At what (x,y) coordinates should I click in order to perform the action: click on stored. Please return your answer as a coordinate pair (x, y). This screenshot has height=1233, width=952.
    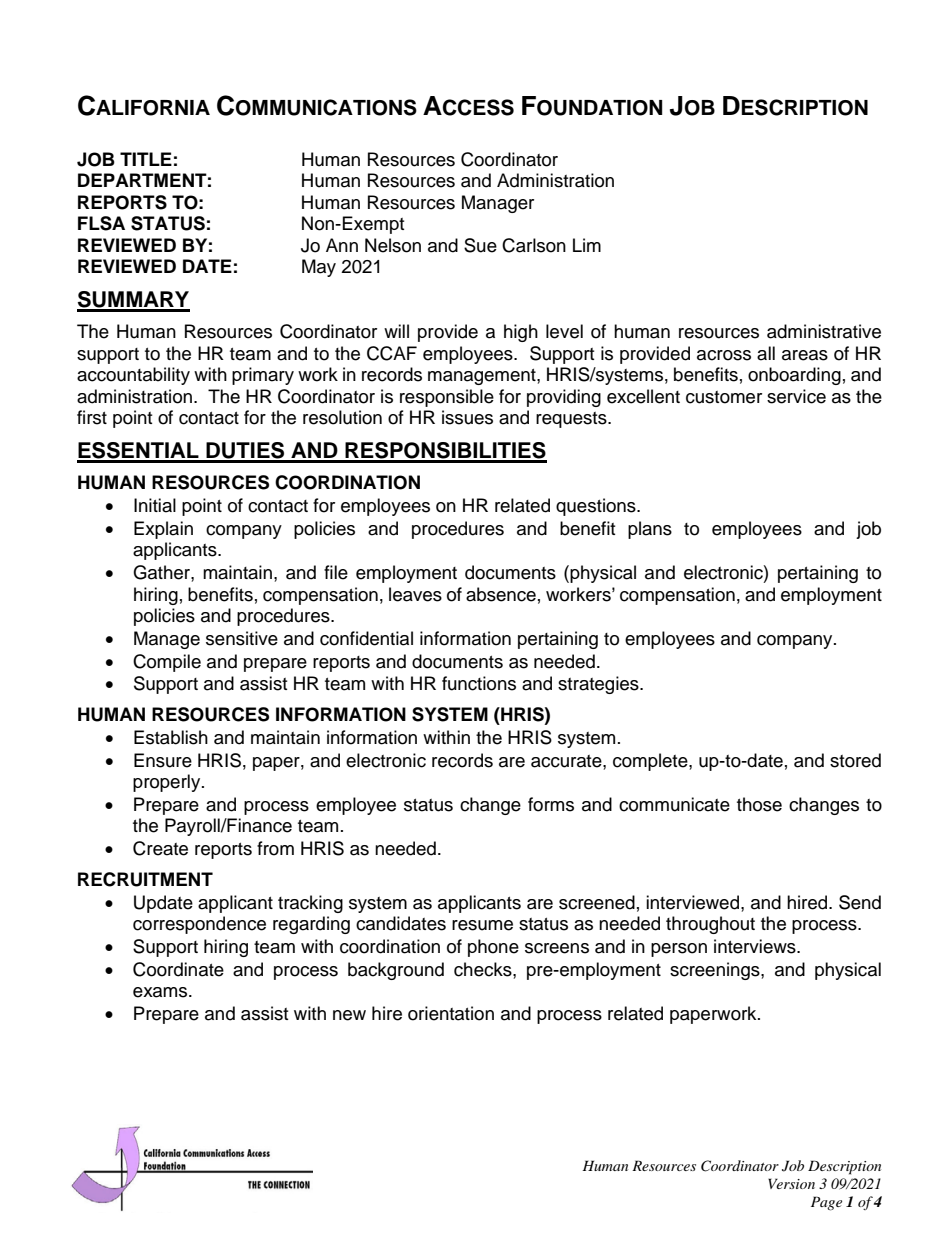
    Looking at the image, I should click on (855, 760).
